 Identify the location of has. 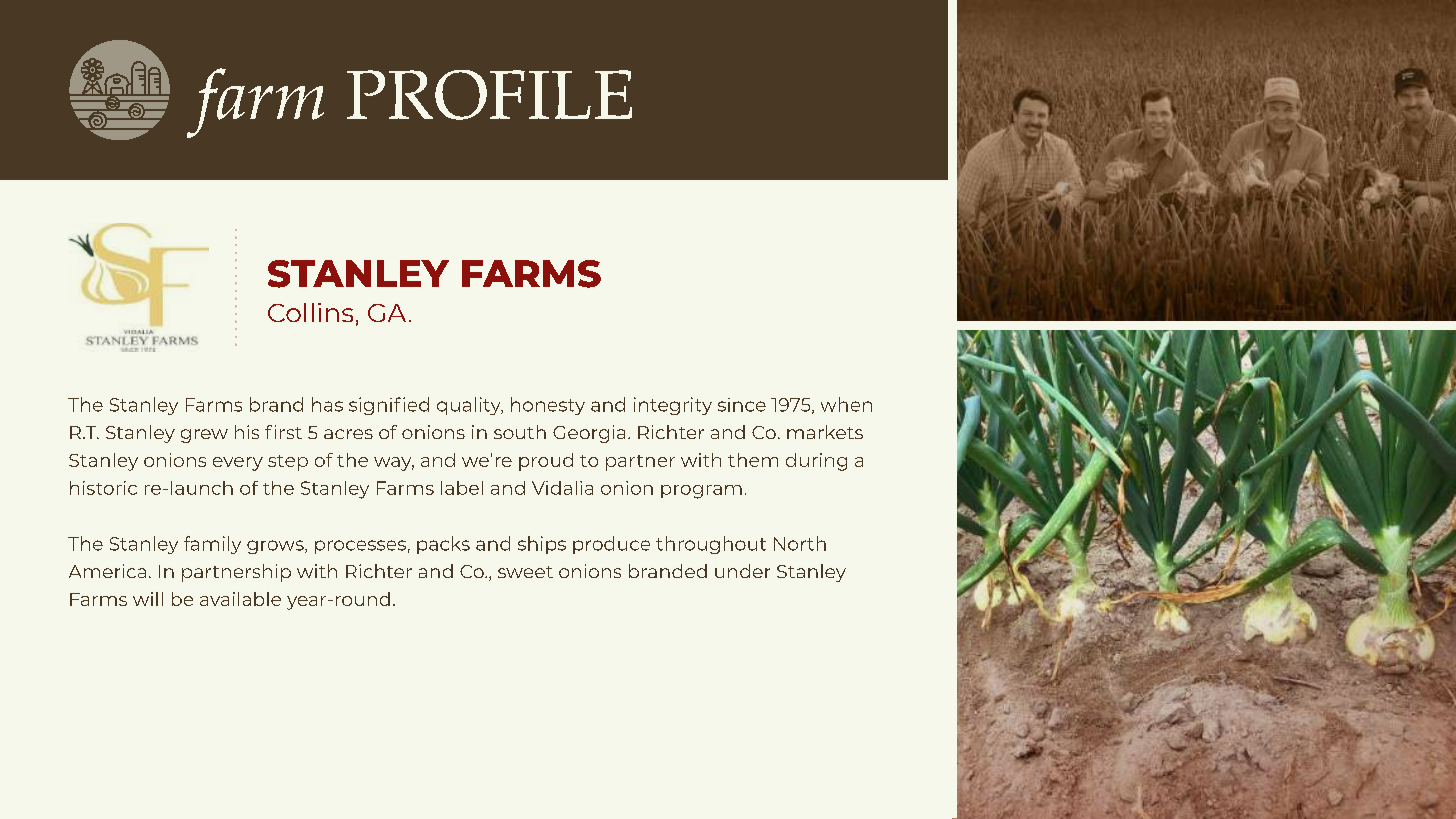
(327, 404).
